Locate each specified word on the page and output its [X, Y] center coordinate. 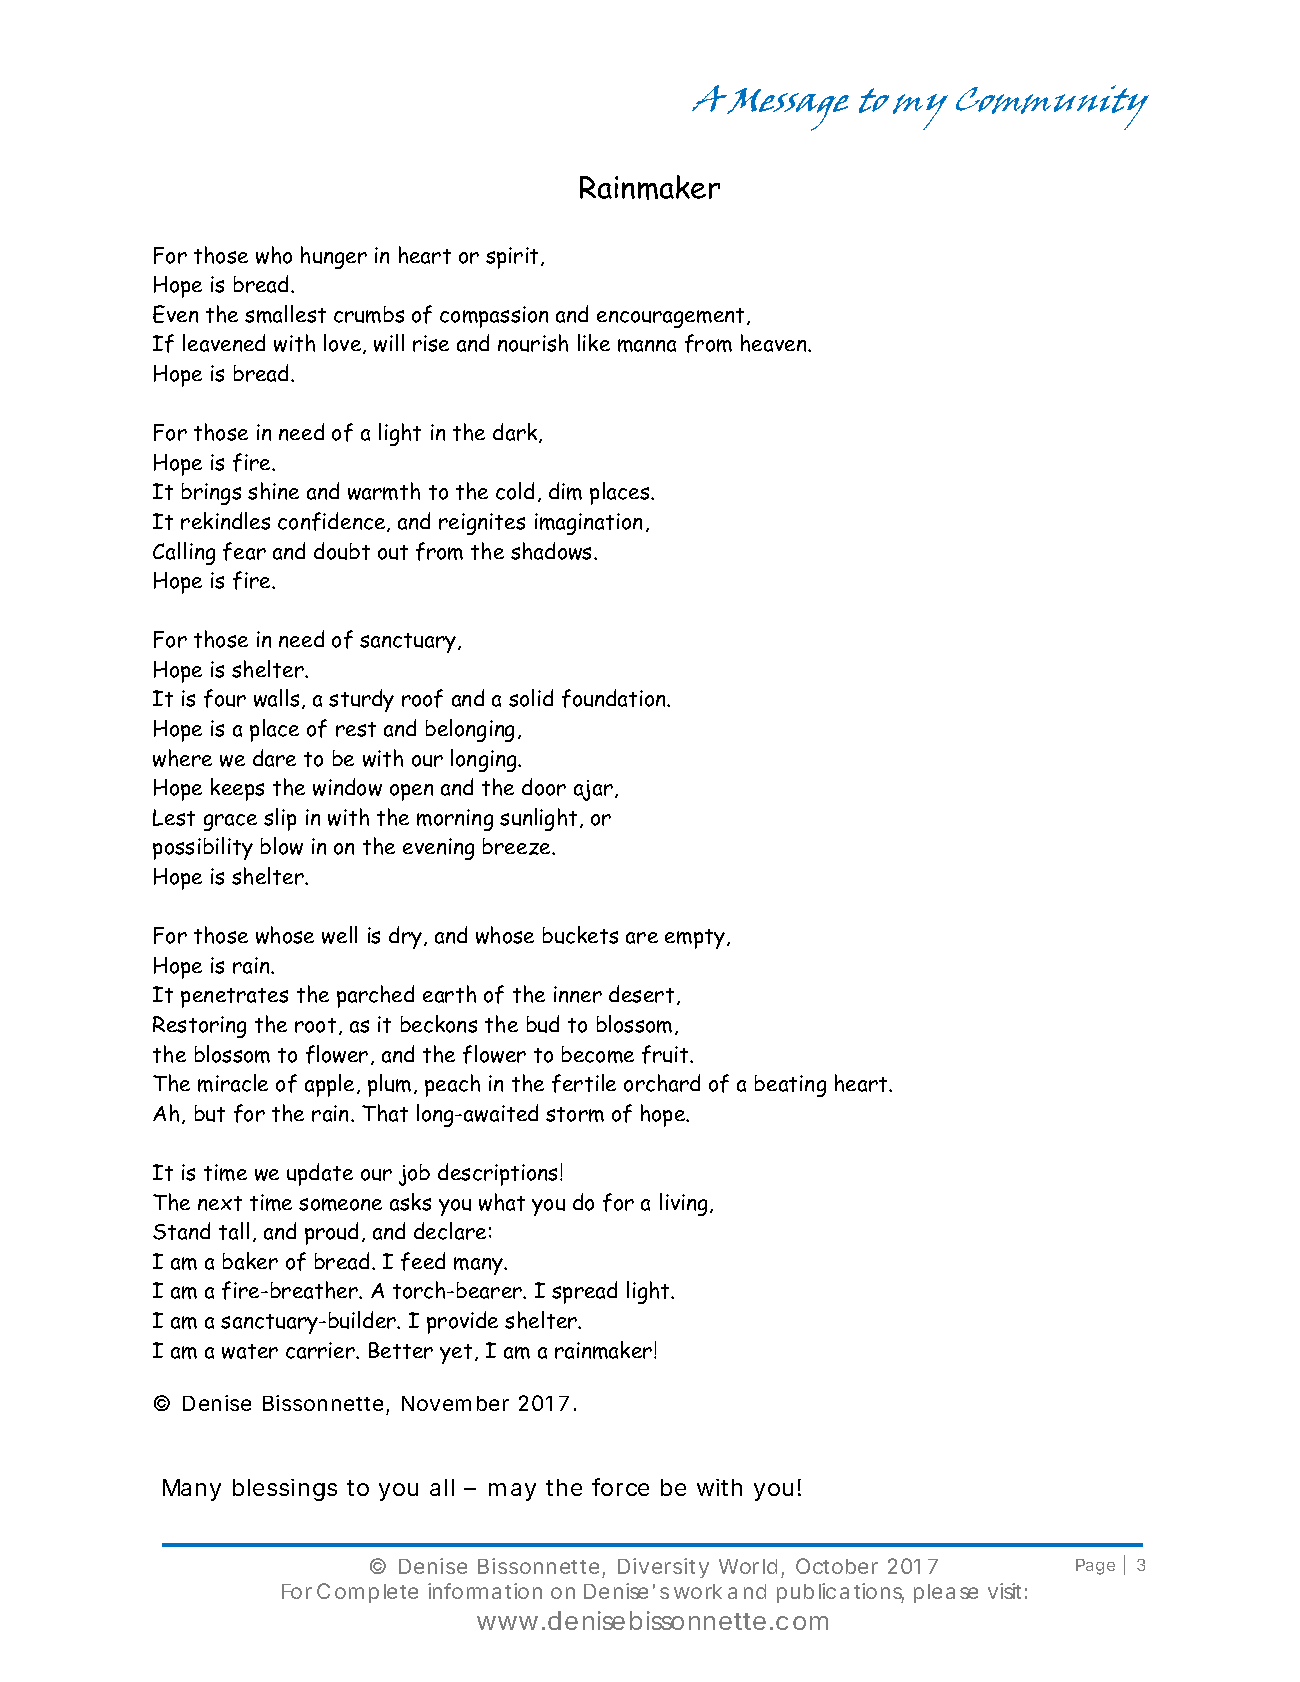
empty [695, 939]
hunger [334, 257]
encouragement [672, 318]
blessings [285, 1490]
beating [790, 1086]
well [339, 935]
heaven [775, 343]
